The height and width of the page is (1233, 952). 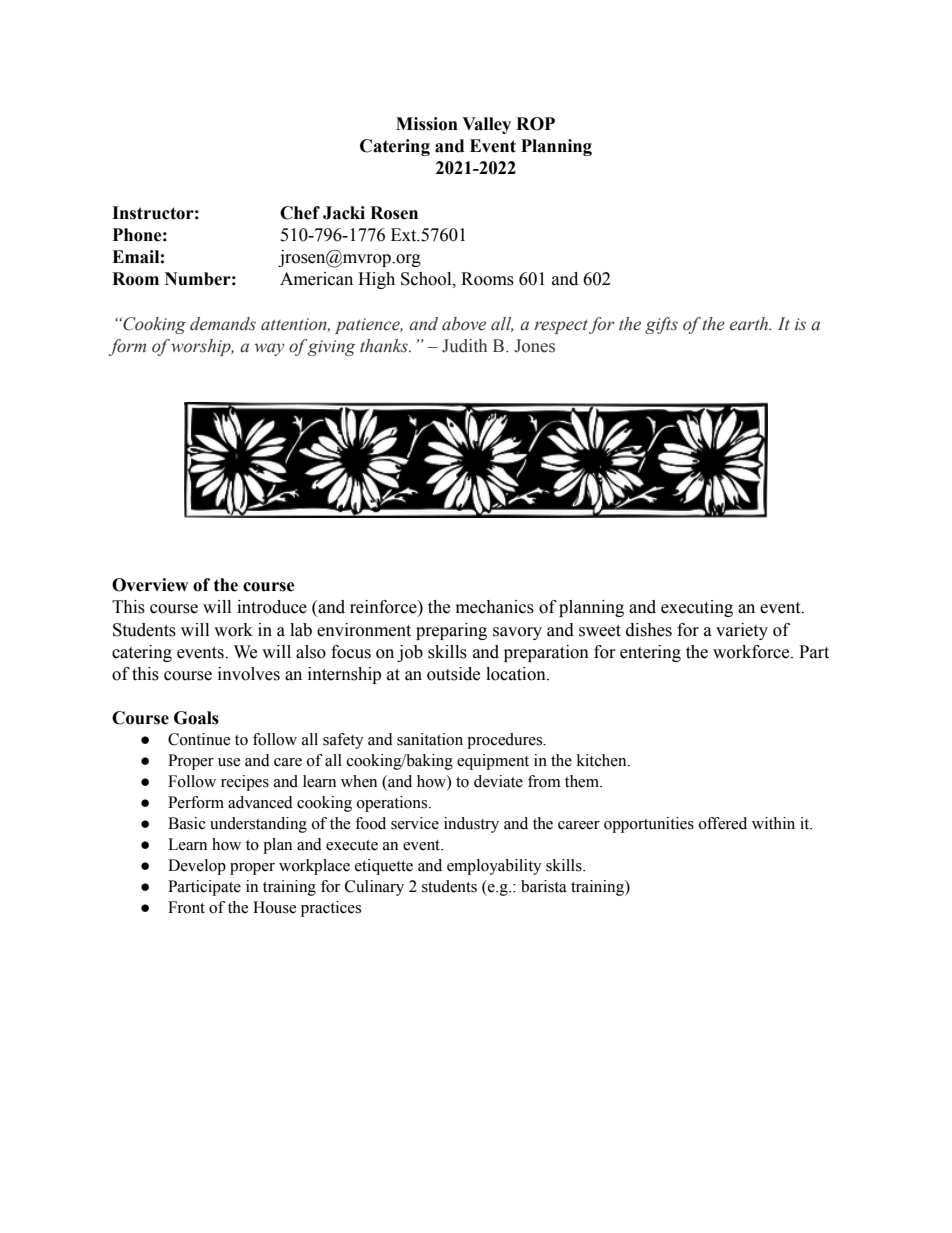 I want to click on gifts, so click(x=661, y=325).
